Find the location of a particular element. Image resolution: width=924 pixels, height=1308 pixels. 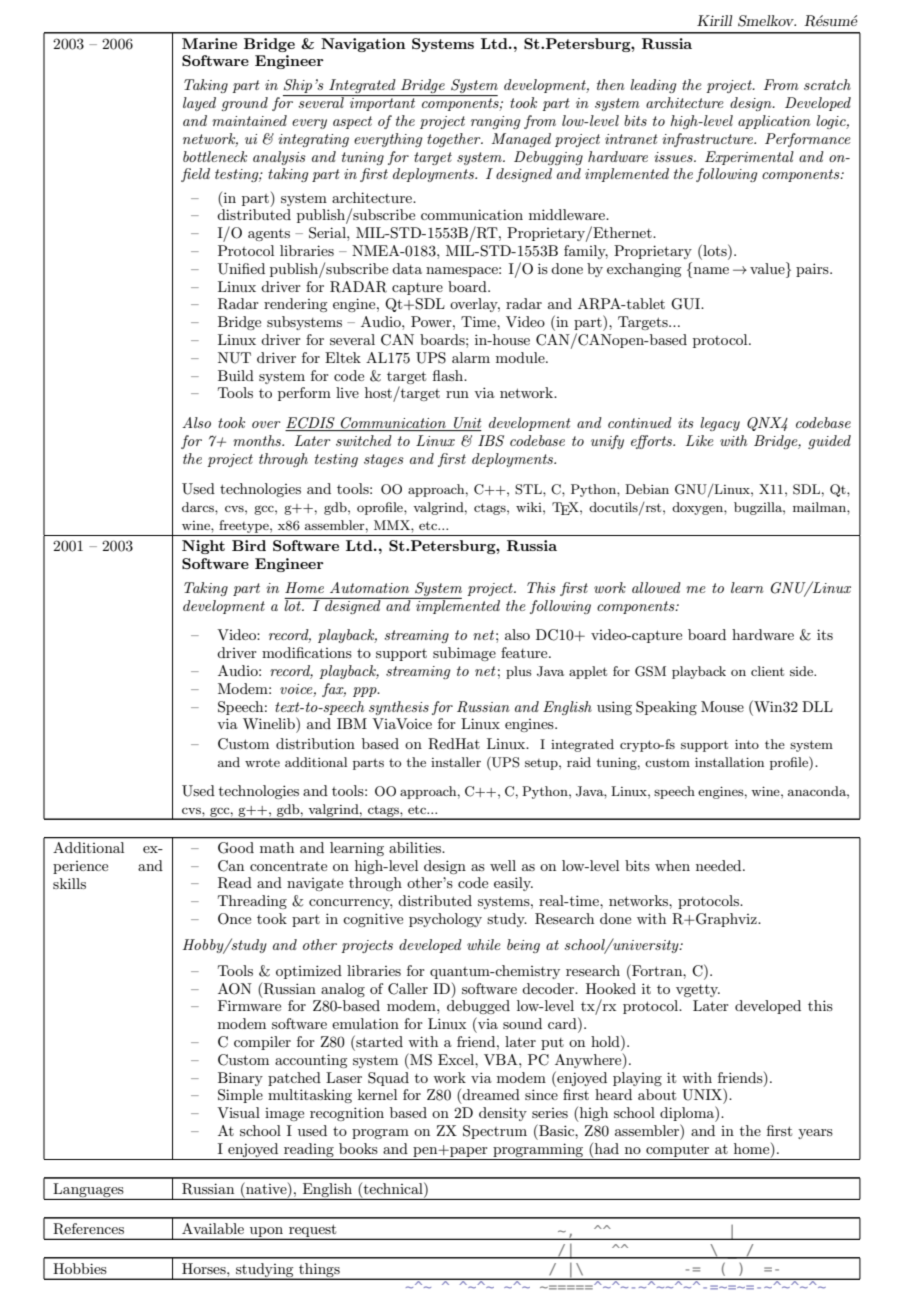

Good is located at coordinates (236, 847).
